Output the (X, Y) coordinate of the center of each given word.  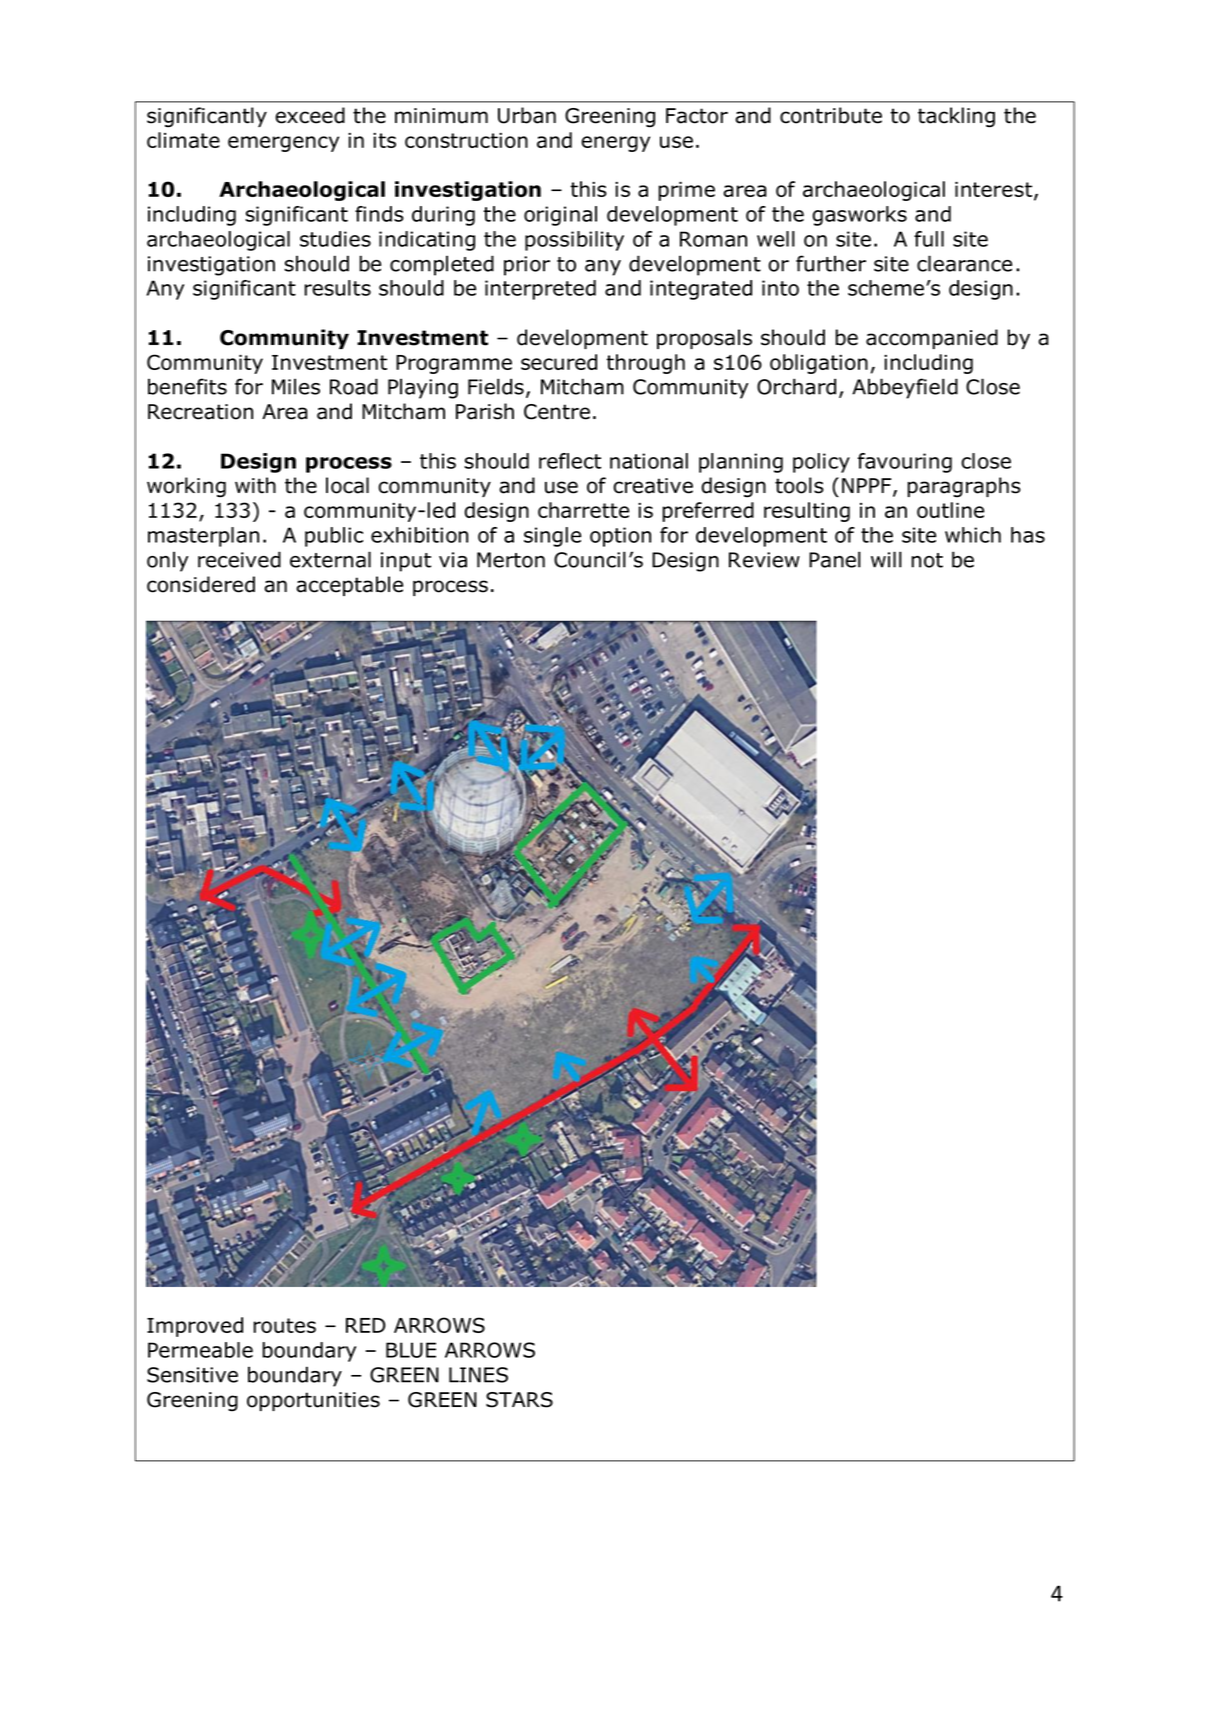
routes (284, 1325)
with (255, 485)
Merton (511, 560)
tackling (956, 117)
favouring (905, 463)
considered (201, 584)
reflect (570, 461)
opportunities (313, 1401)
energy (615, 144)
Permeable (200, 1350)
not (927, 560)
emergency (283, 144)
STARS (519, 1400)
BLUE (411, 1350)
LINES (478, 1375)
